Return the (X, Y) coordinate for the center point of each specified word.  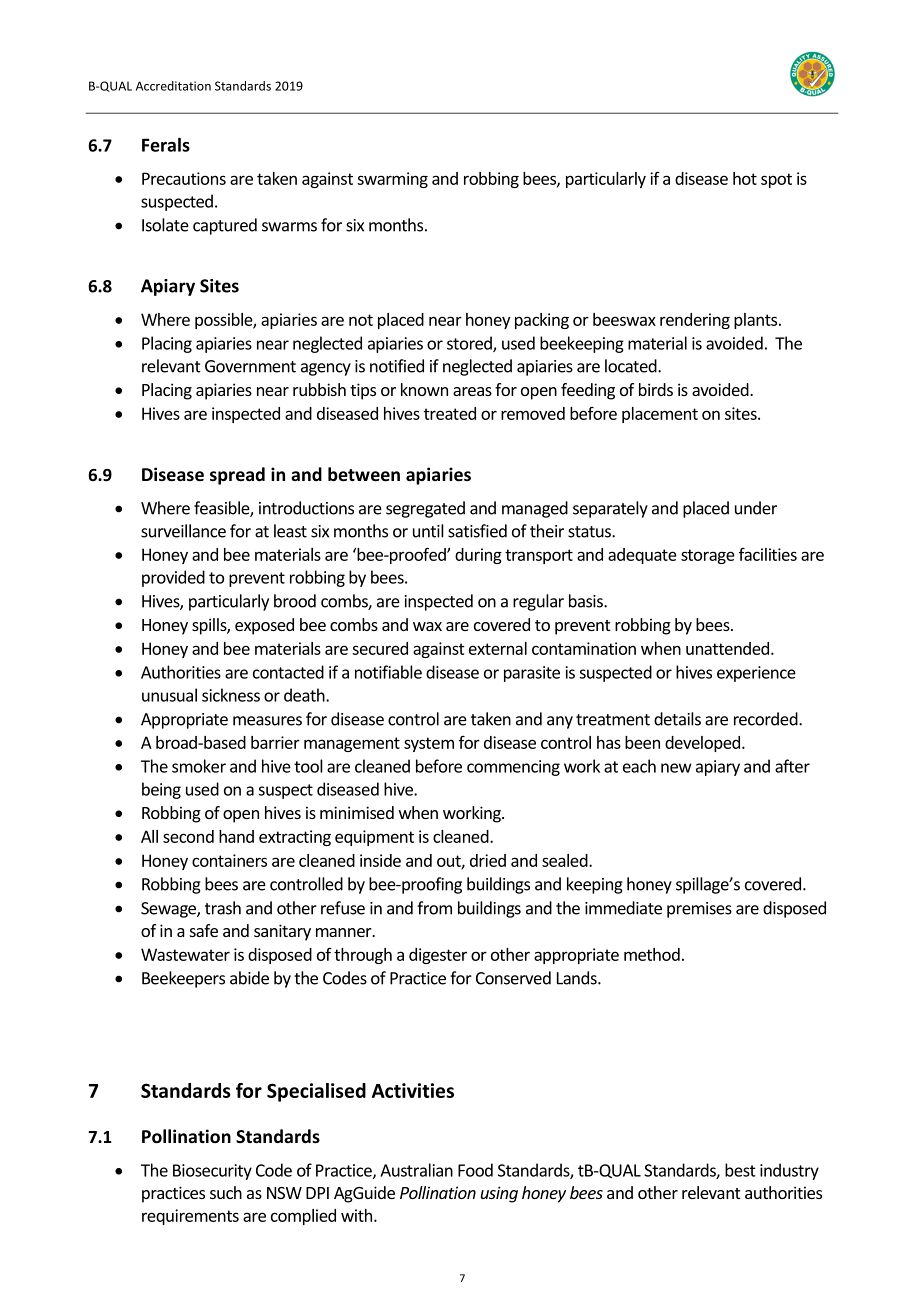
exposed (264, 626)
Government (250, 366)
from (434, 908)
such (226, 1192)
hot (745, 178)
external (498, 648)
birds (656, 389)
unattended (727, 648)
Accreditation (173, 86)
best (740, 1170)
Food (475, 1170)
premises (699, 910)
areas (472, 391)
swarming (392, 180)
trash (223, 908)
